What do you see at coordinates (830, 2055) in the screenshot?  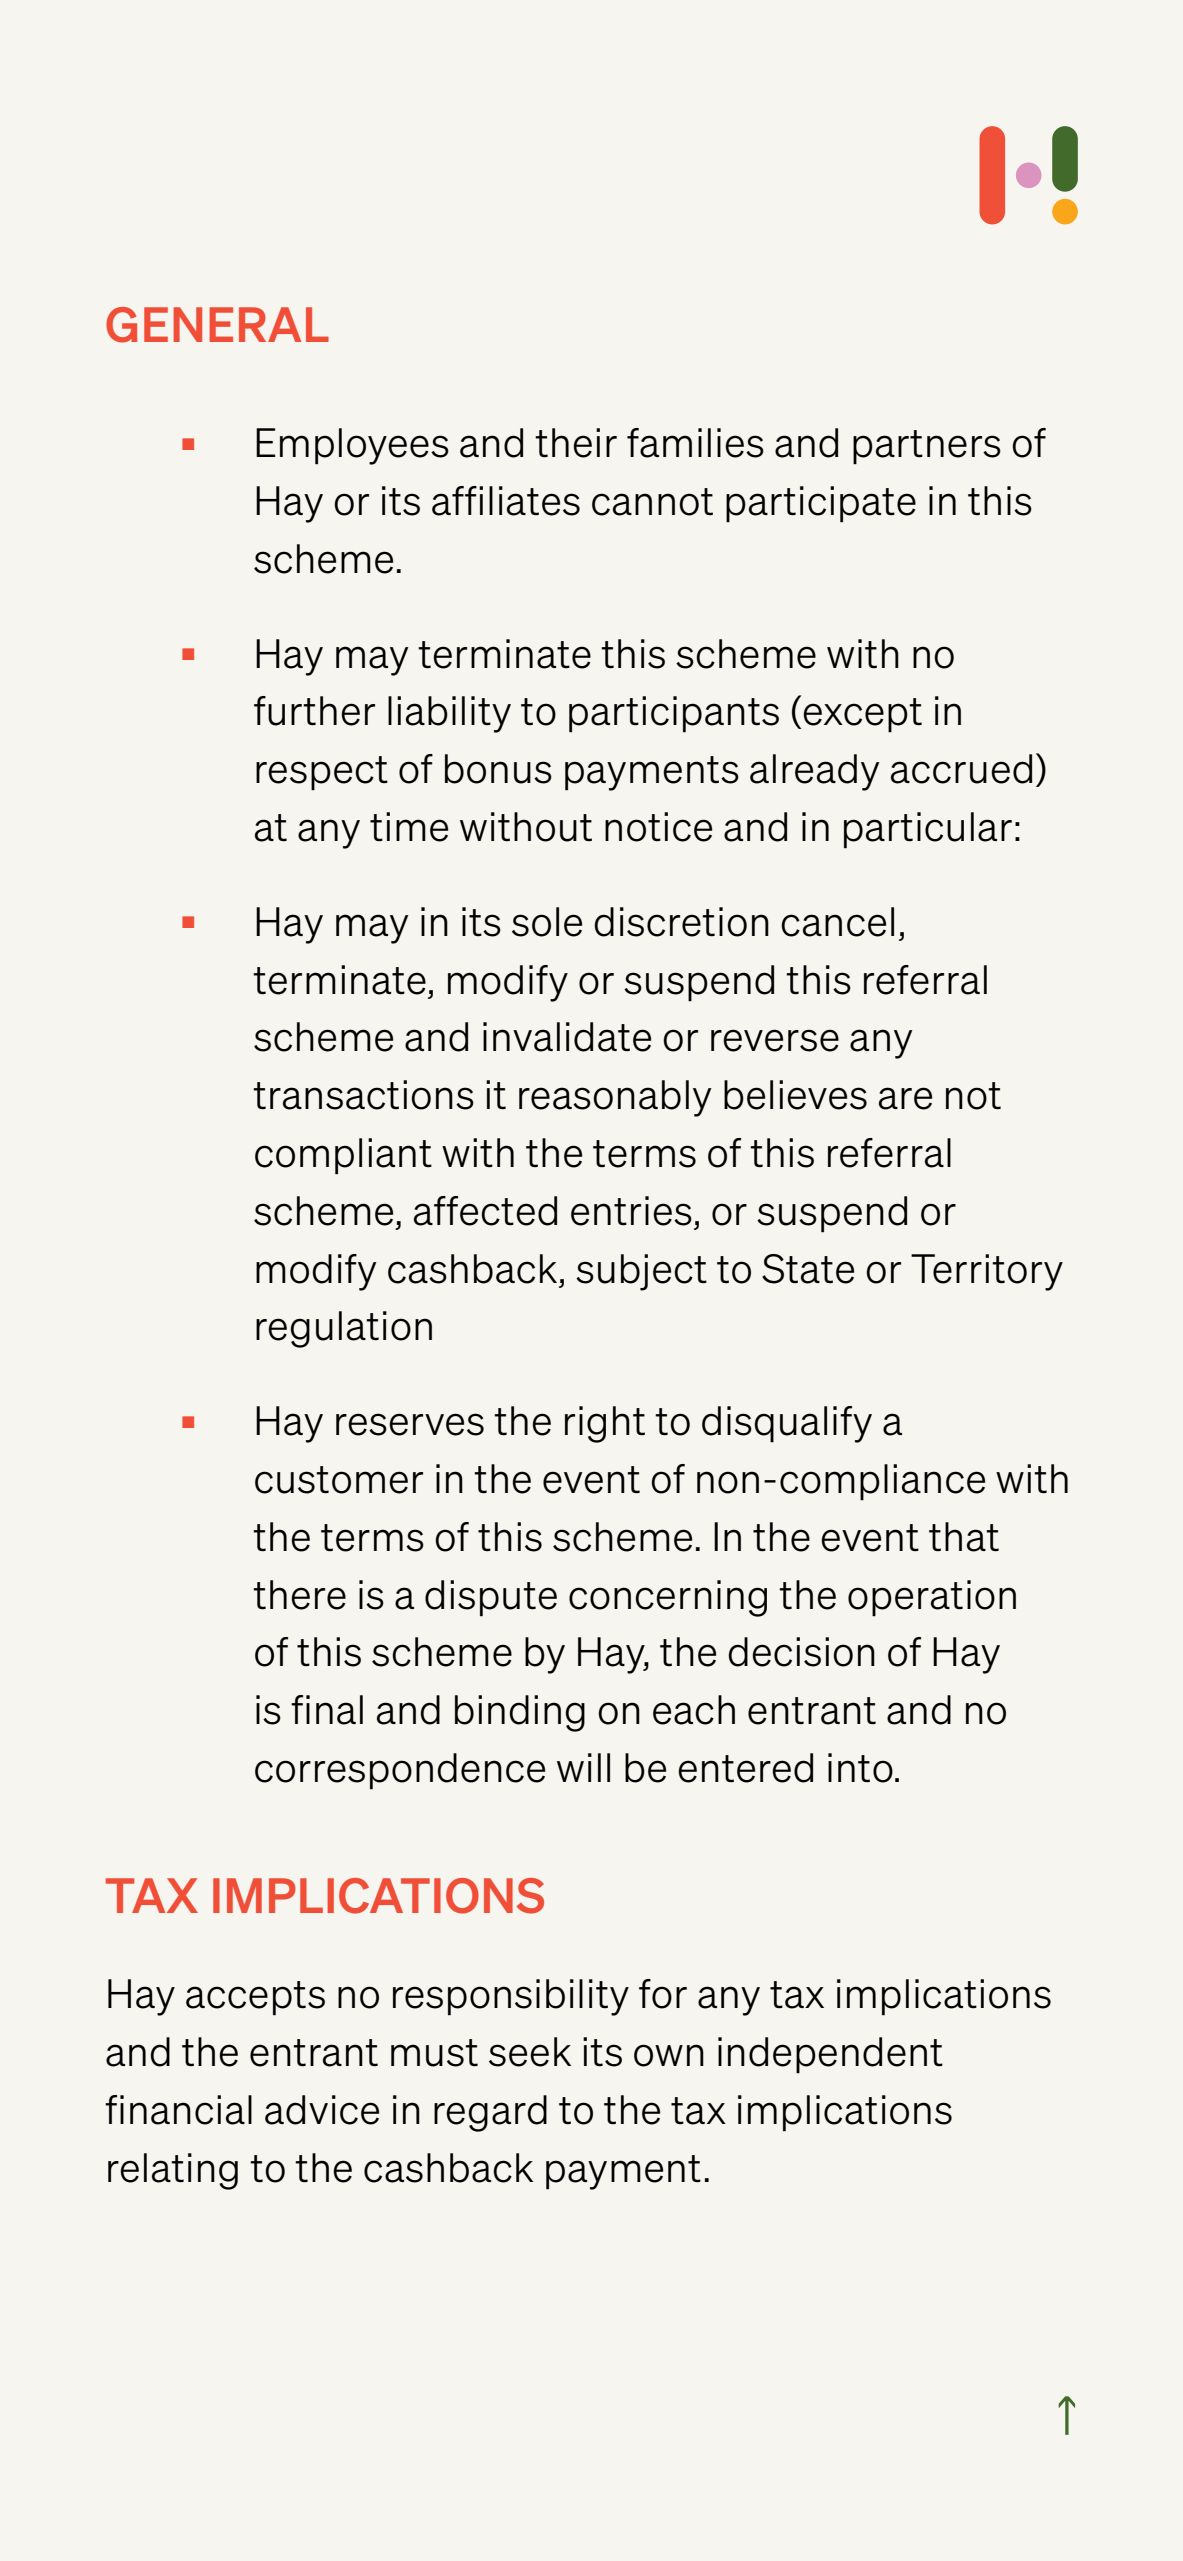 I see `independent` at bounding box center [830, 2055].
